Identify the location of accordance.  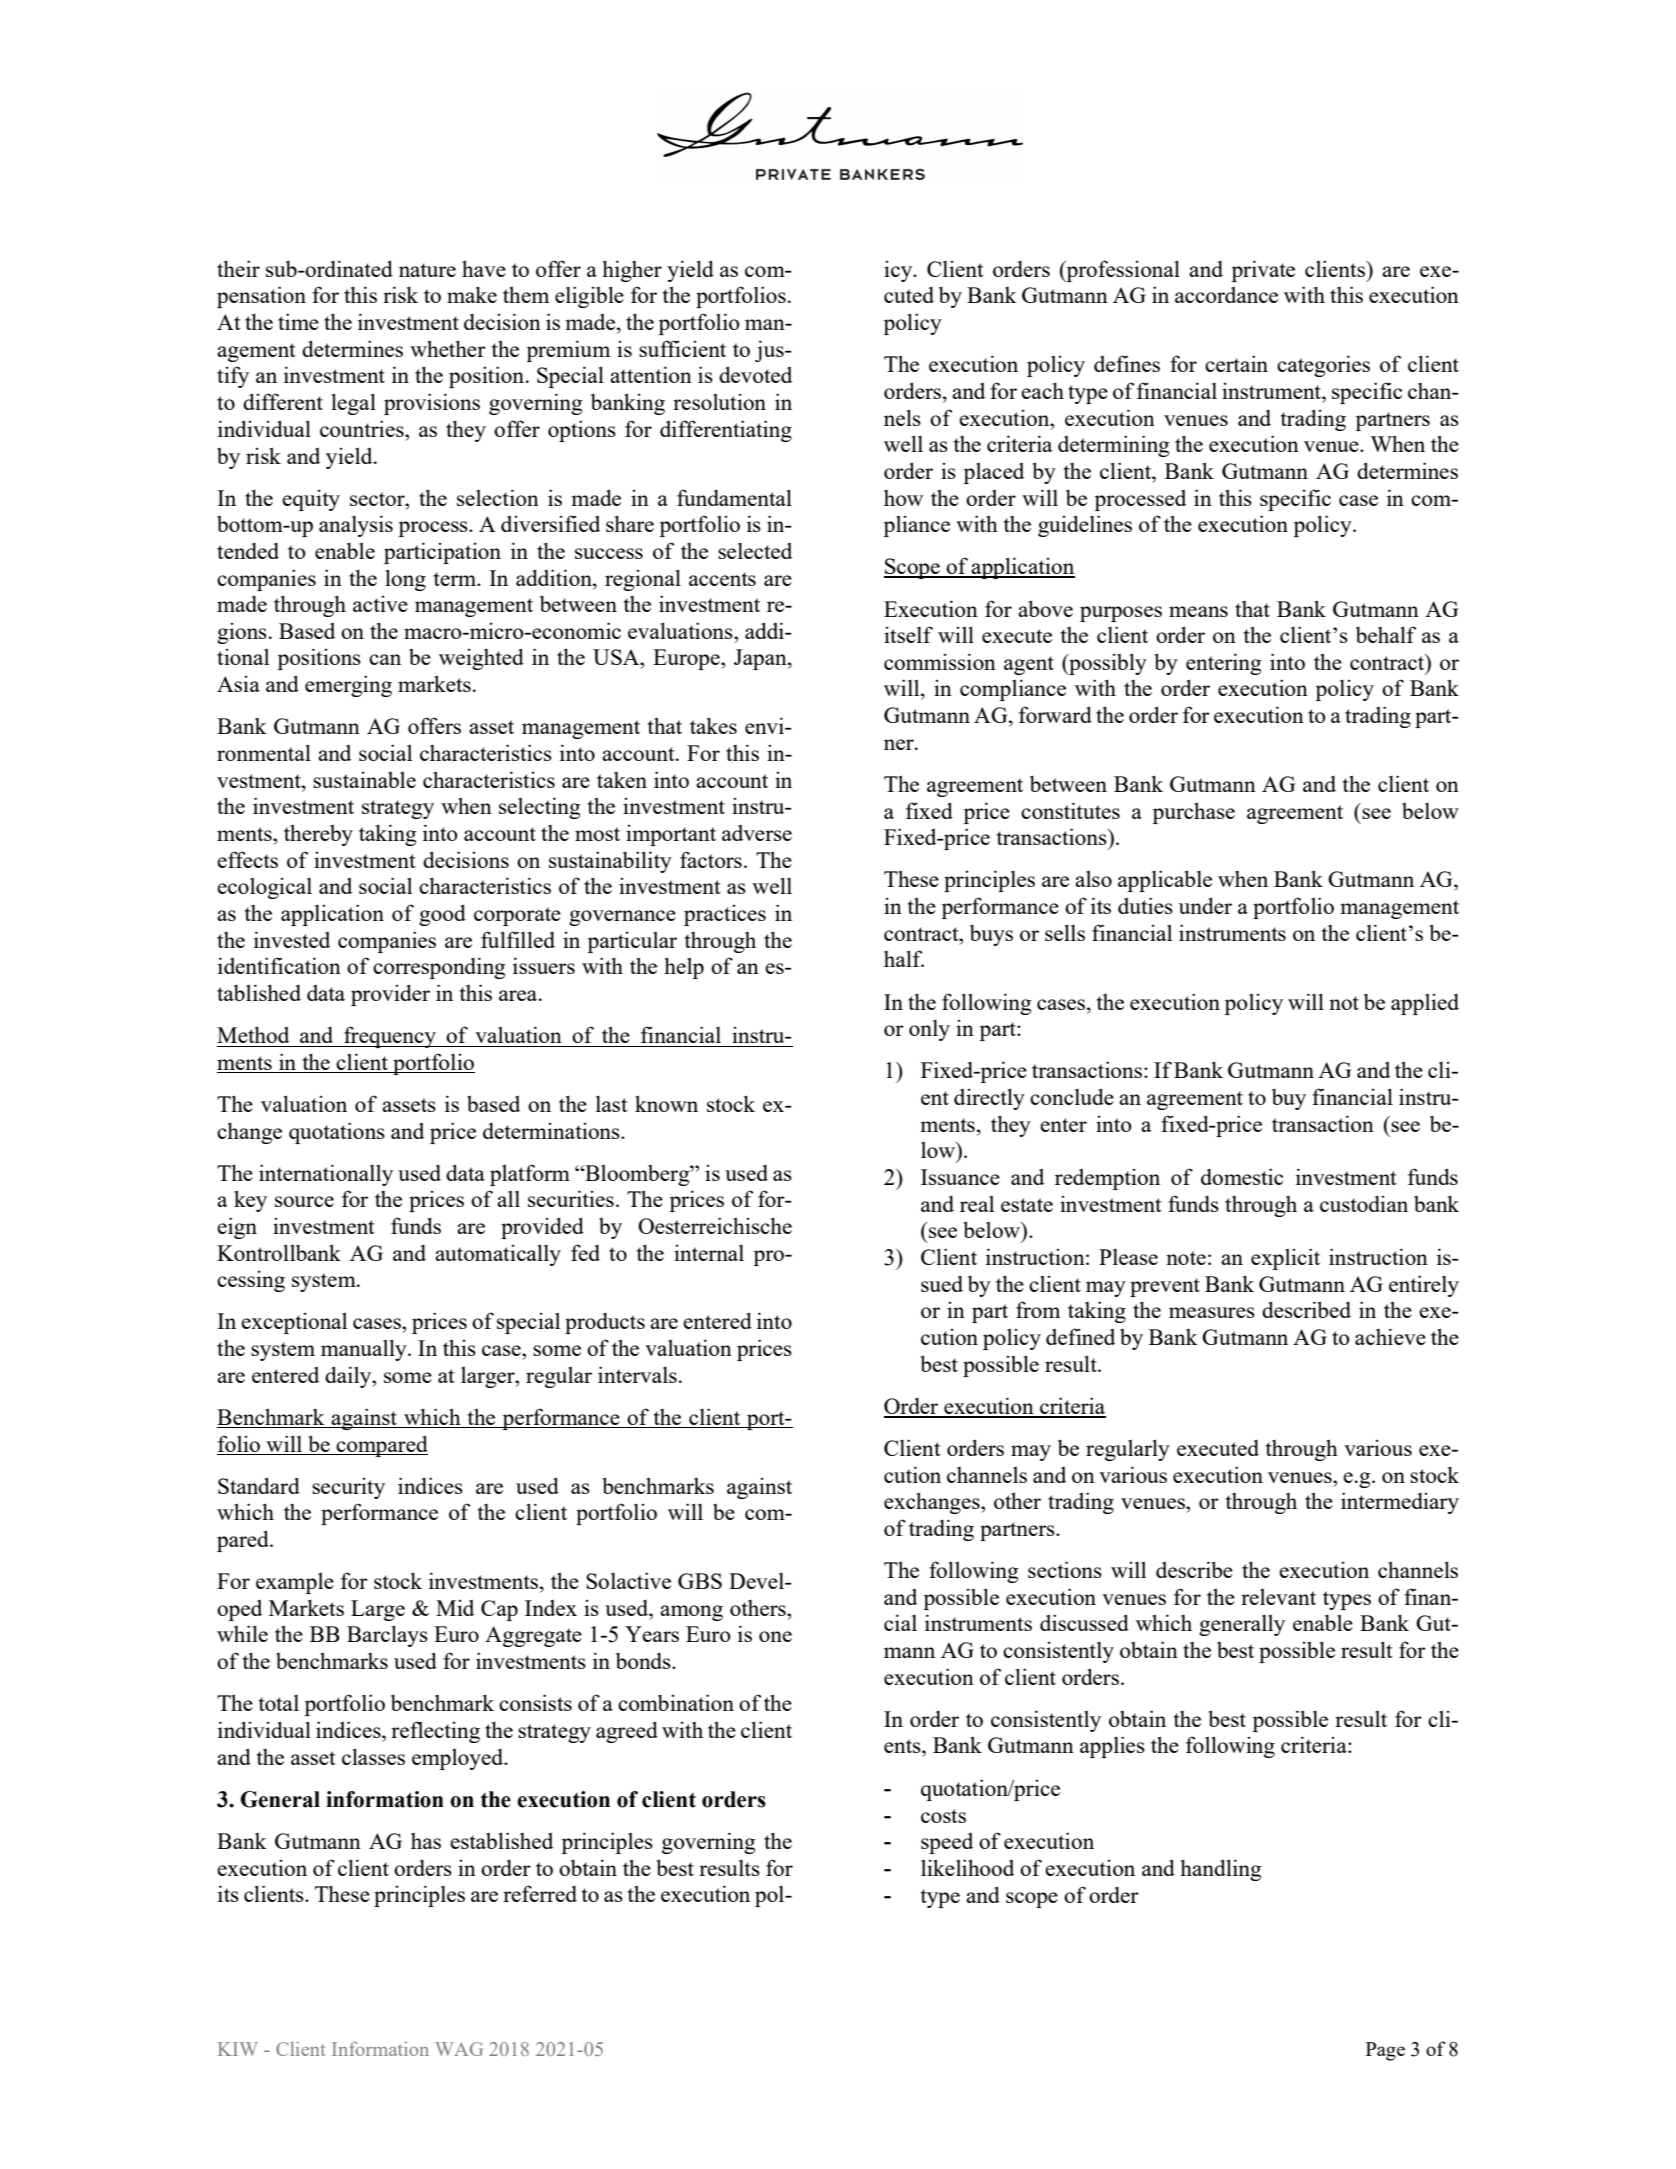
(1226, 295).
